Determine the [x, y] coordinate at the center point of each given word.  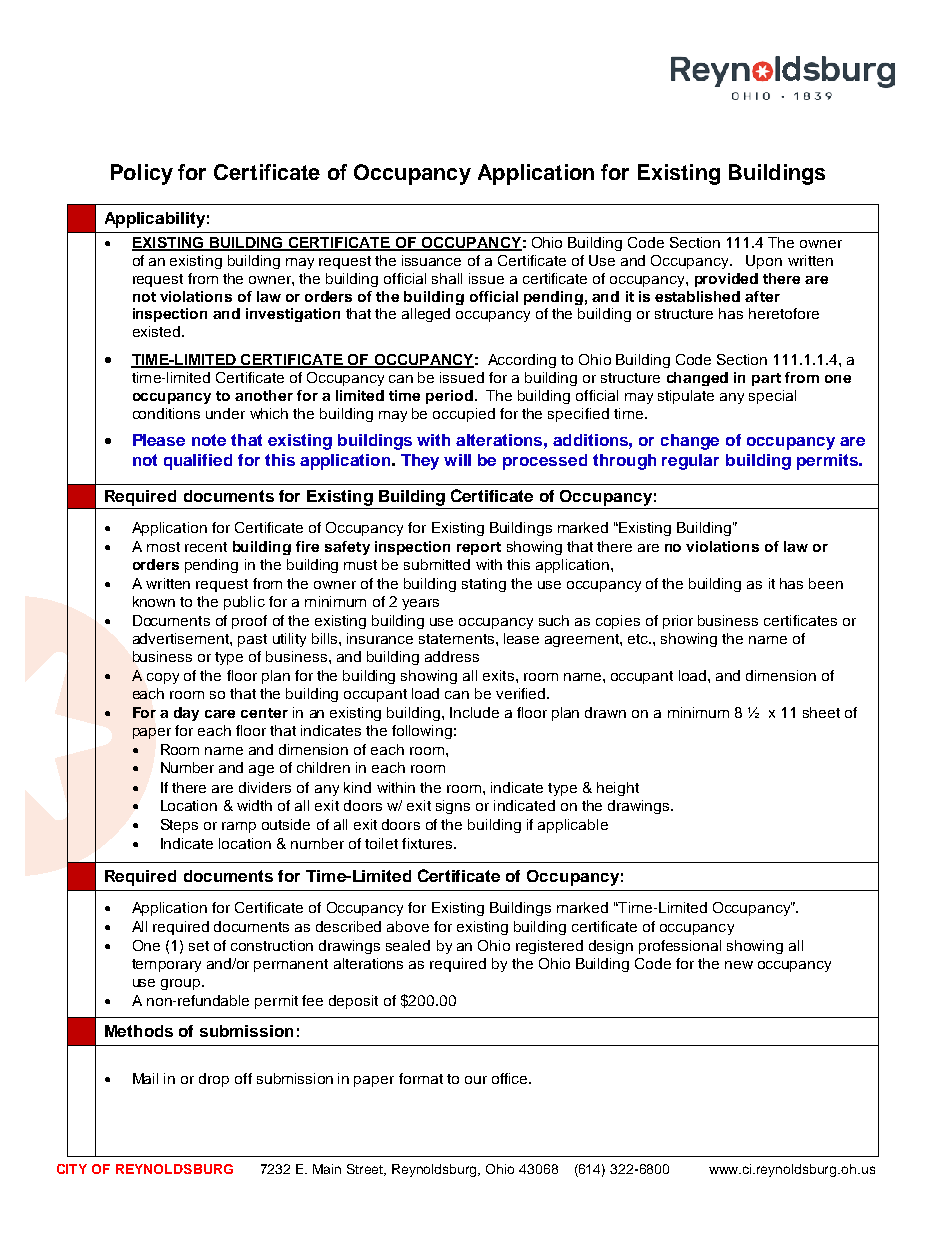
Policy [142, 174]
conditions [166, 413]
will [457, 460]
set [199, 946]
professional [680, 947]
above [408, 926]
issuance [431, 260]
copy [163, 678]
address [452, 656]
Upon [764, 262]
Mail [145, 1078]
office [511, 1078]
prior [678, 622]
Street [366, 1170]
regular [690, 462]
